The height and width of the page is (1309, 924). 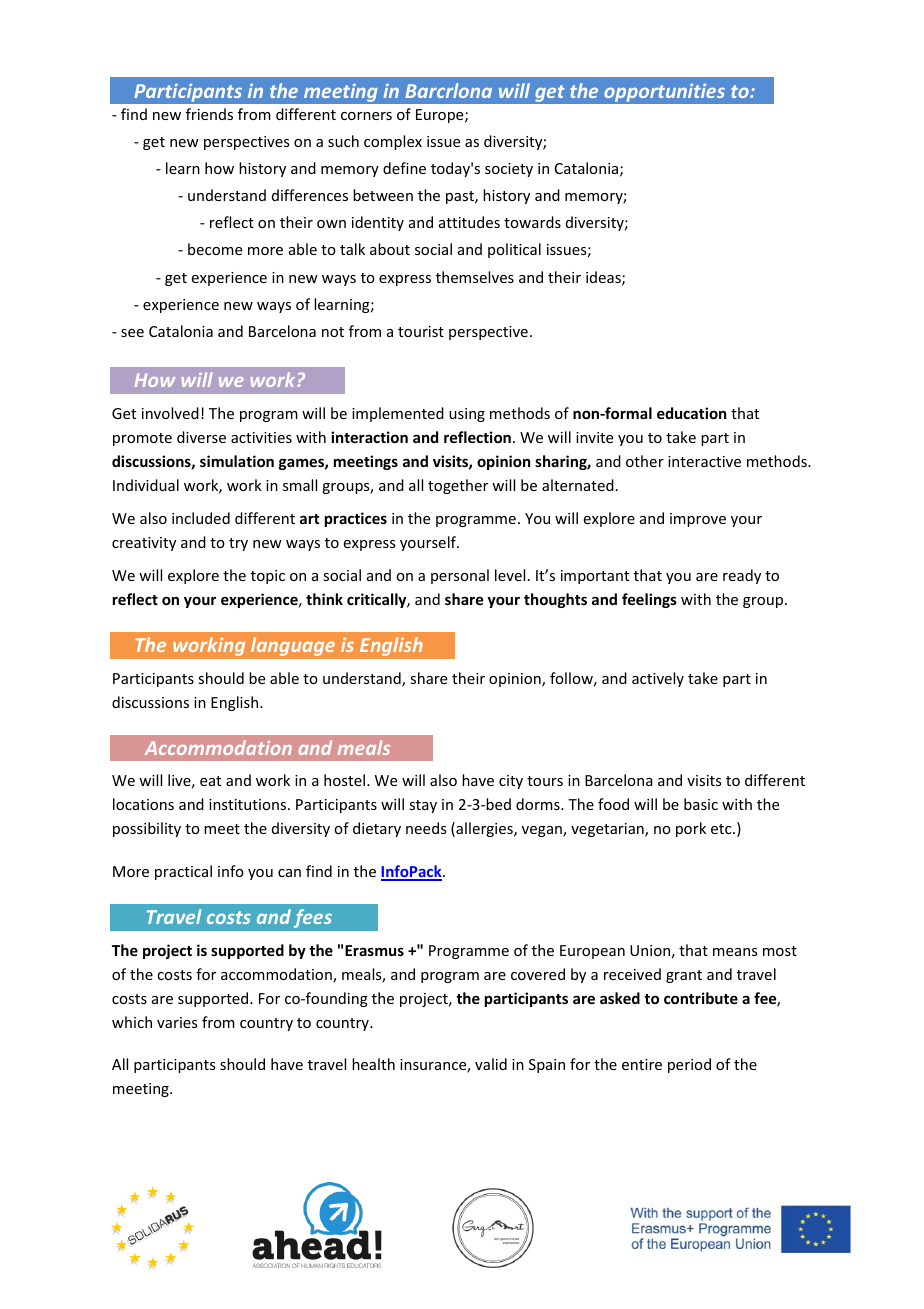 What do you see at coordinates (177, 1022) in the page?
I see `varies` at bounding box center [177, 1022].
